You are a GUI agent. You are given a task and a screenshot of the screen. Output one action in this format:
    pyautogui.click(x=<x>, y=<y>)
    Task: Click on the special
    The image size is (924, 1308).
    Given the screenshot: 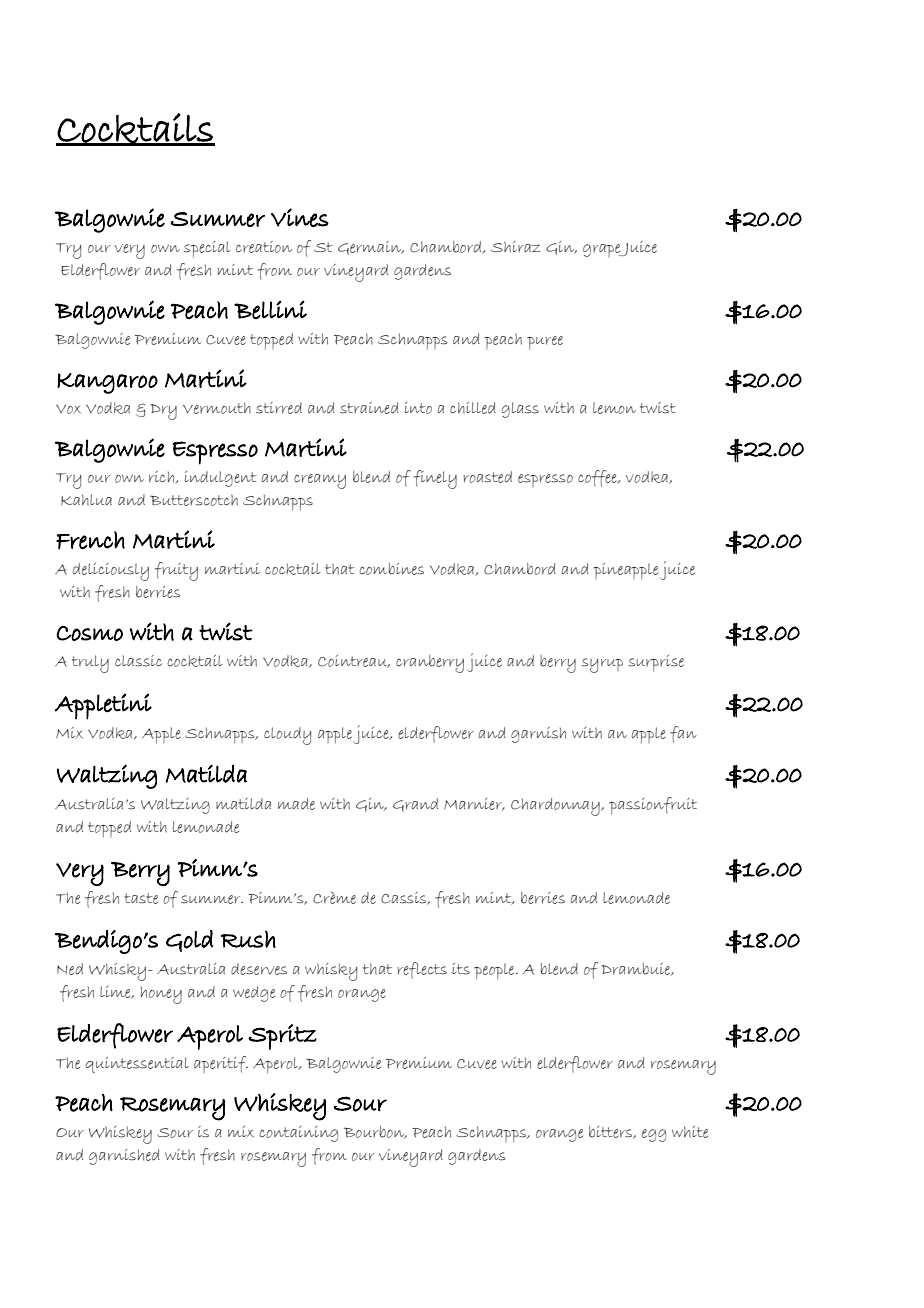 What is the action you would take?
    pyautogui.click(x=207, y=249)
